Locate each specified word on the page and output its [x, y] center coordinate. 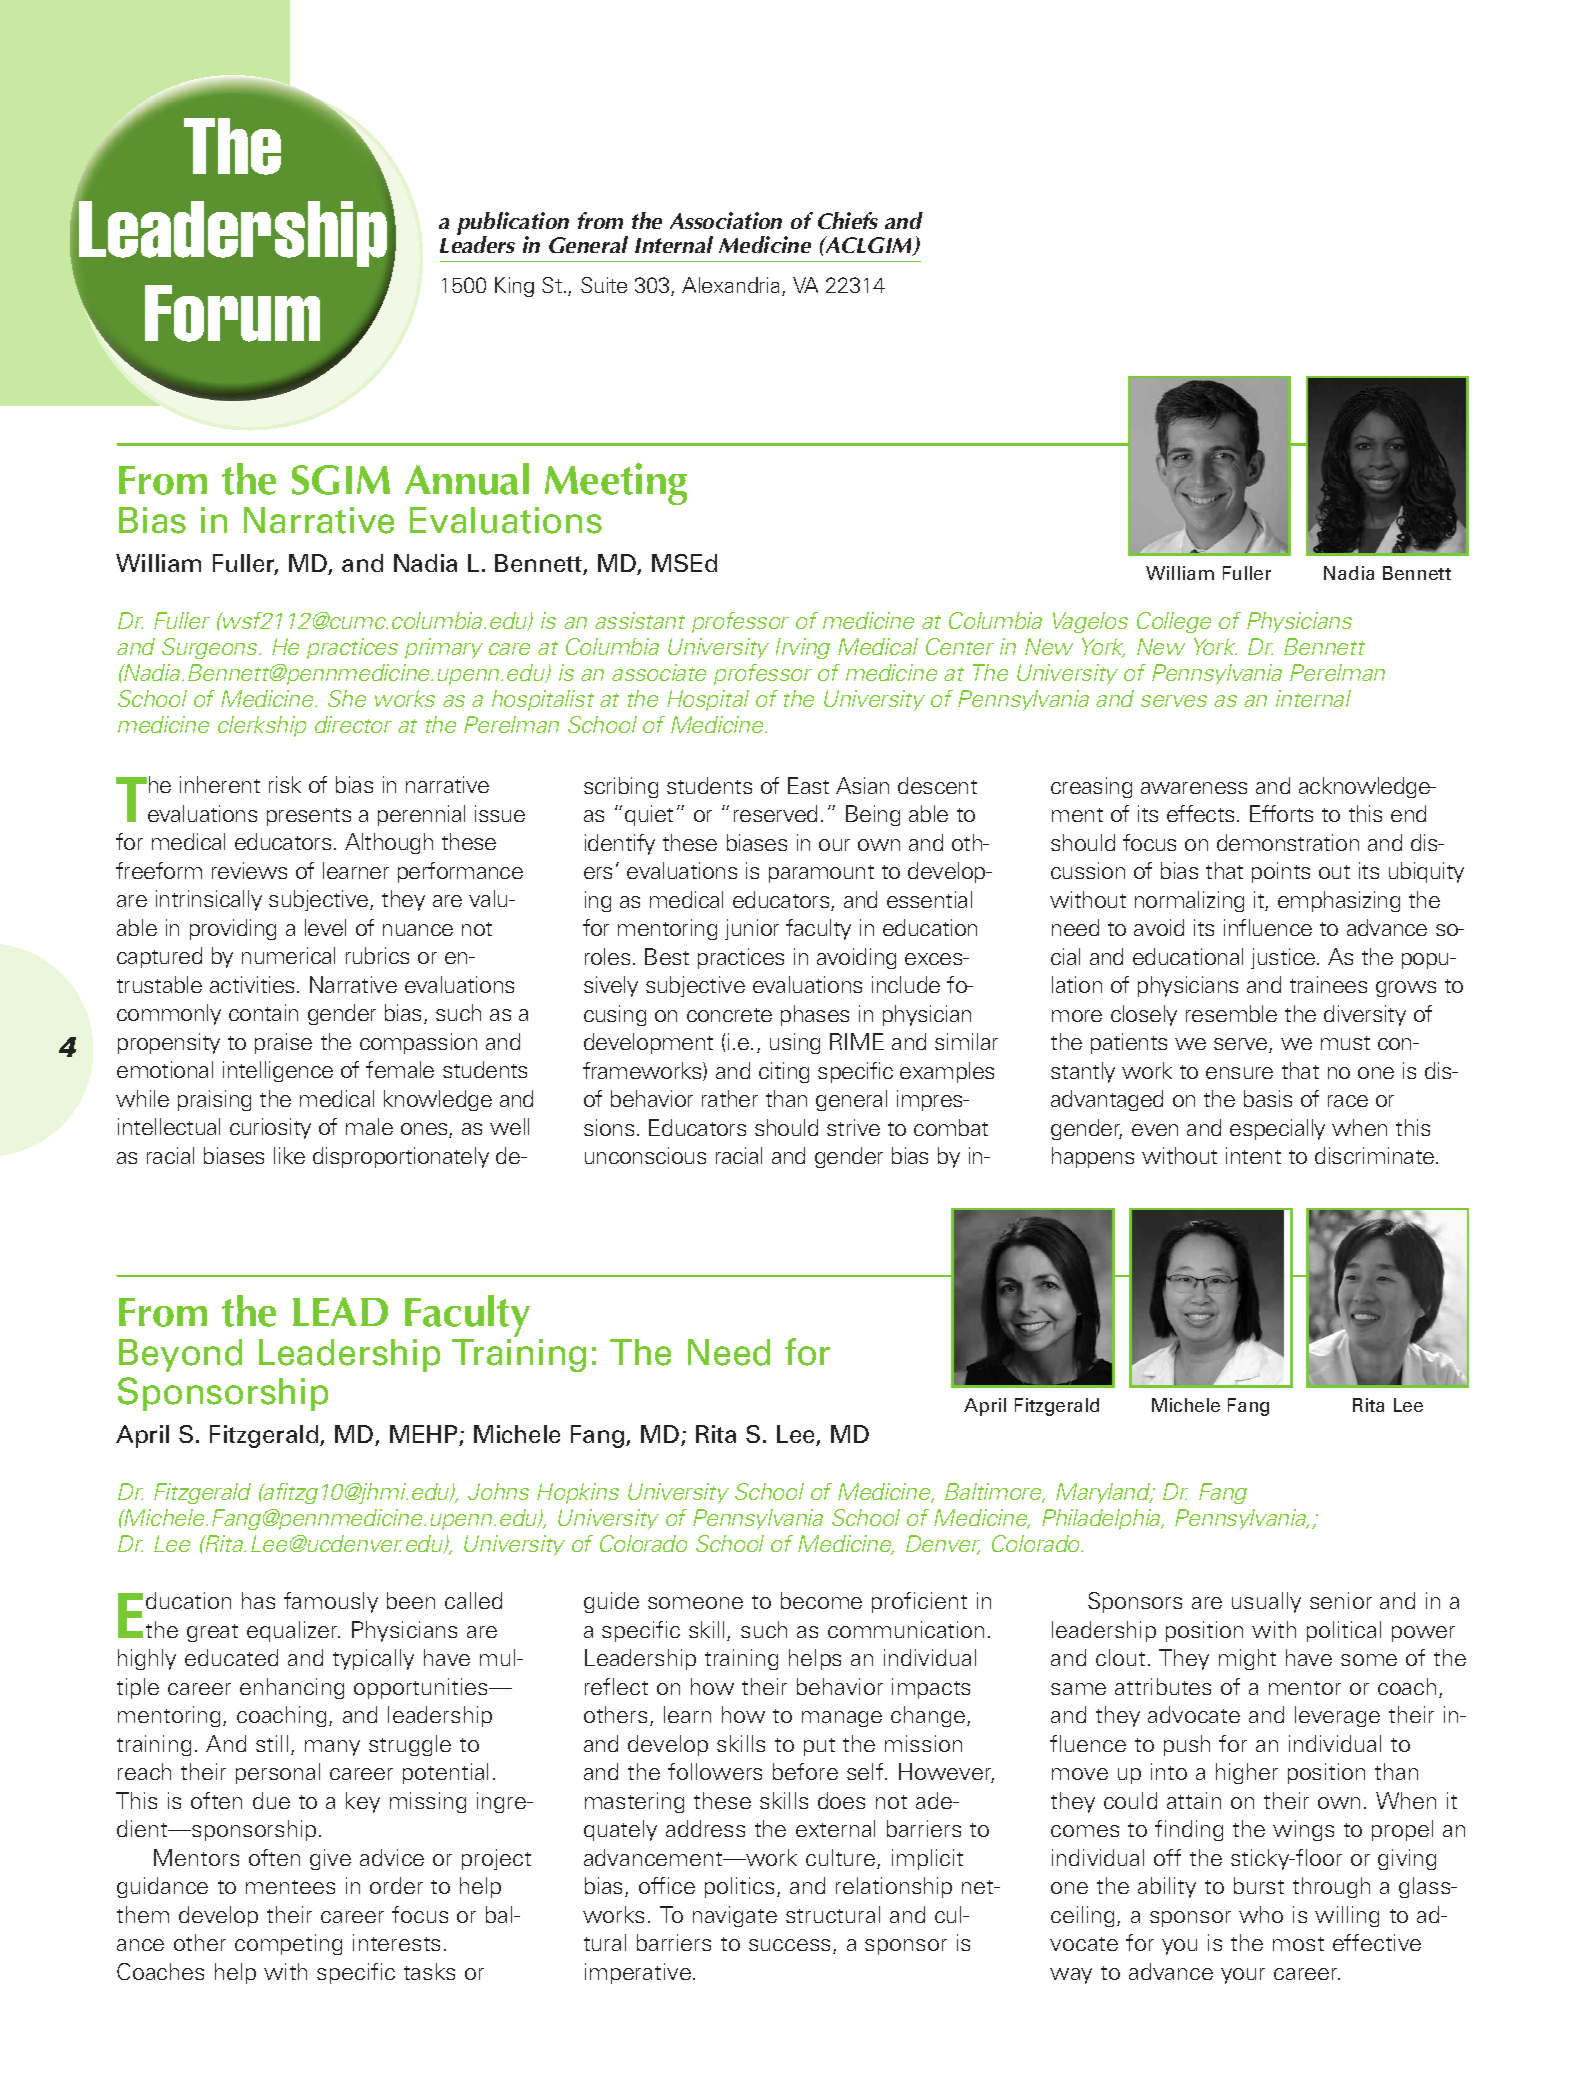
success [791, 1946]
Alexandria [730, 285]
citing [784, 1072]
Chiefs [848, 220]
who [1261, 1914]
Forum [232, 313]
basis [1268, 1098]
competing [288, 1944]
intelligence [278, 1071]
